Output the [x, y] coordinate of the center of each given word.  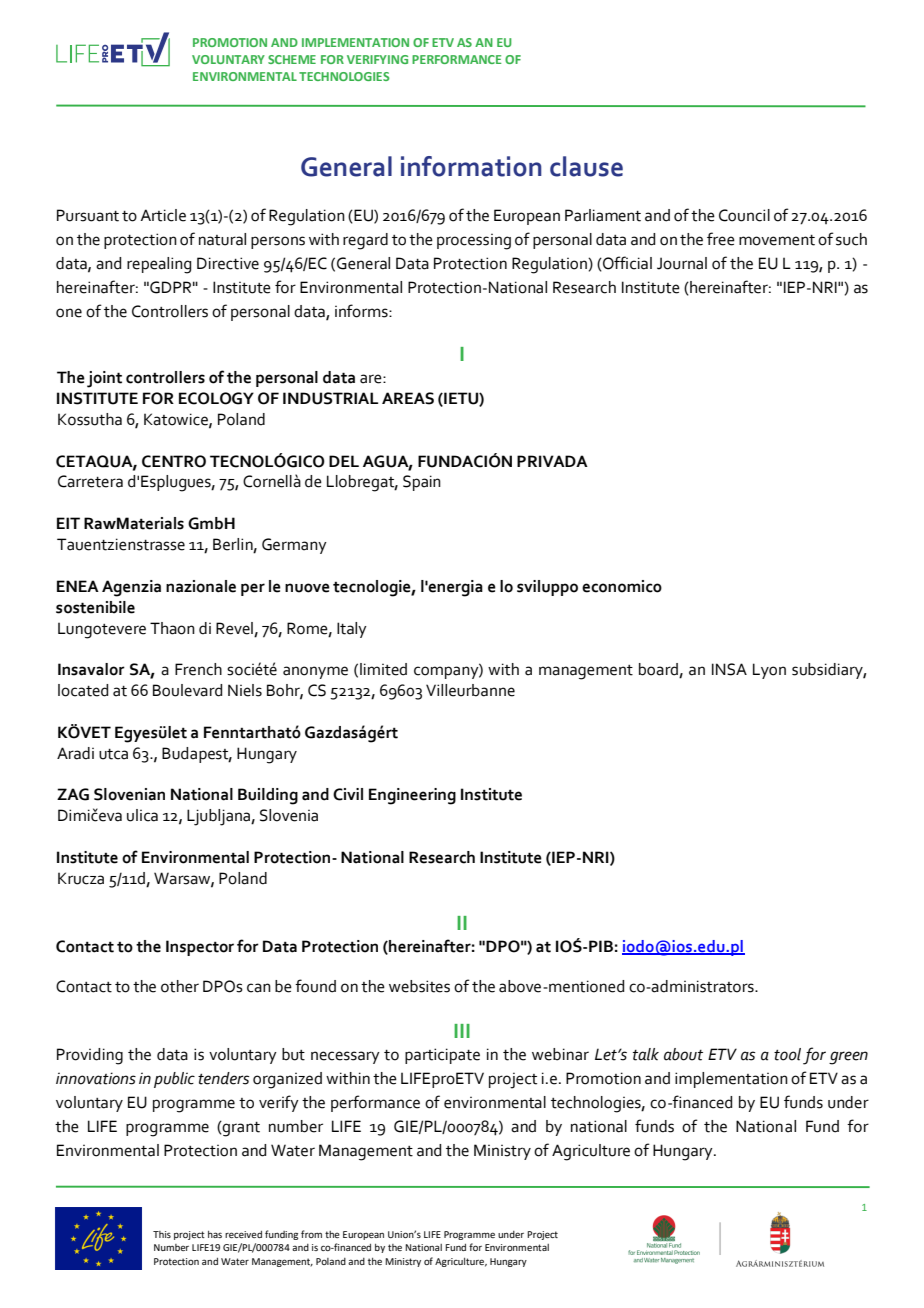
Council [744, 215]
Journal [682, 263]
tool [787, 1054]
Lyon [769, 671]
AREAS [408, 398]
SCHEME [292, 59]
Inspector [200, 948]
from [311, 1234]
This [162, 1234]
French [198, 669]
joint [104, 379]
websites [419, 986]
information [471, 166]
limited [383, 669]
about [683, 1054]
